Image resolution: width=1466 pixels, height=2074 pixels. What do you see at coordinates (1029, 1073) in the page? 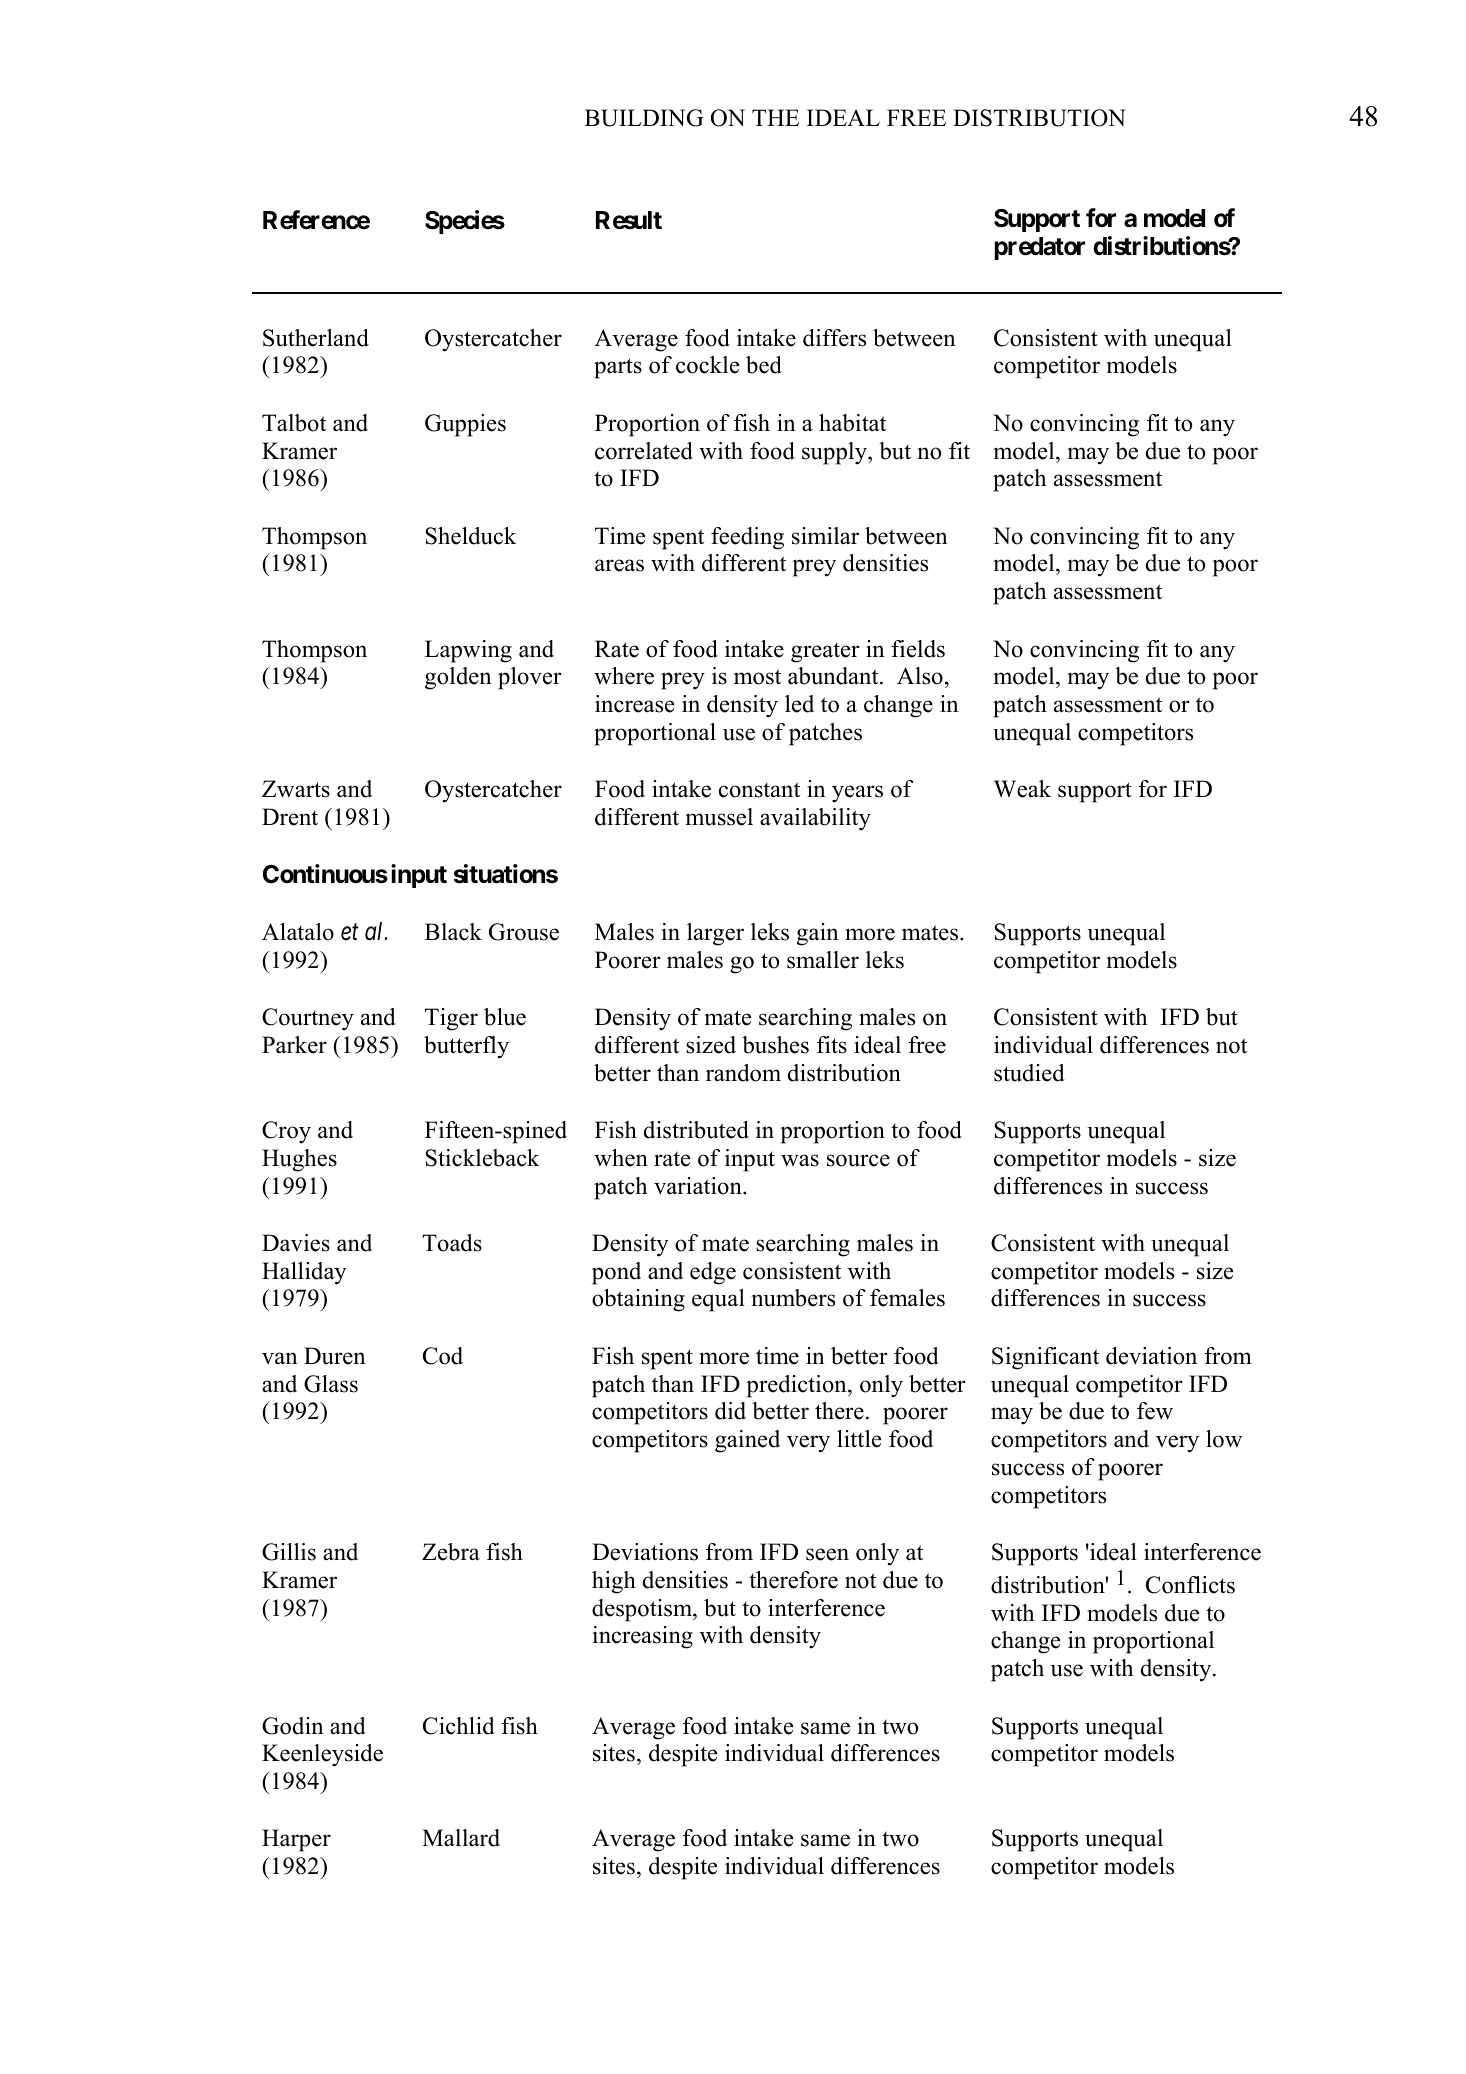
I see `studied` at bounding box center [1029, 1073].
